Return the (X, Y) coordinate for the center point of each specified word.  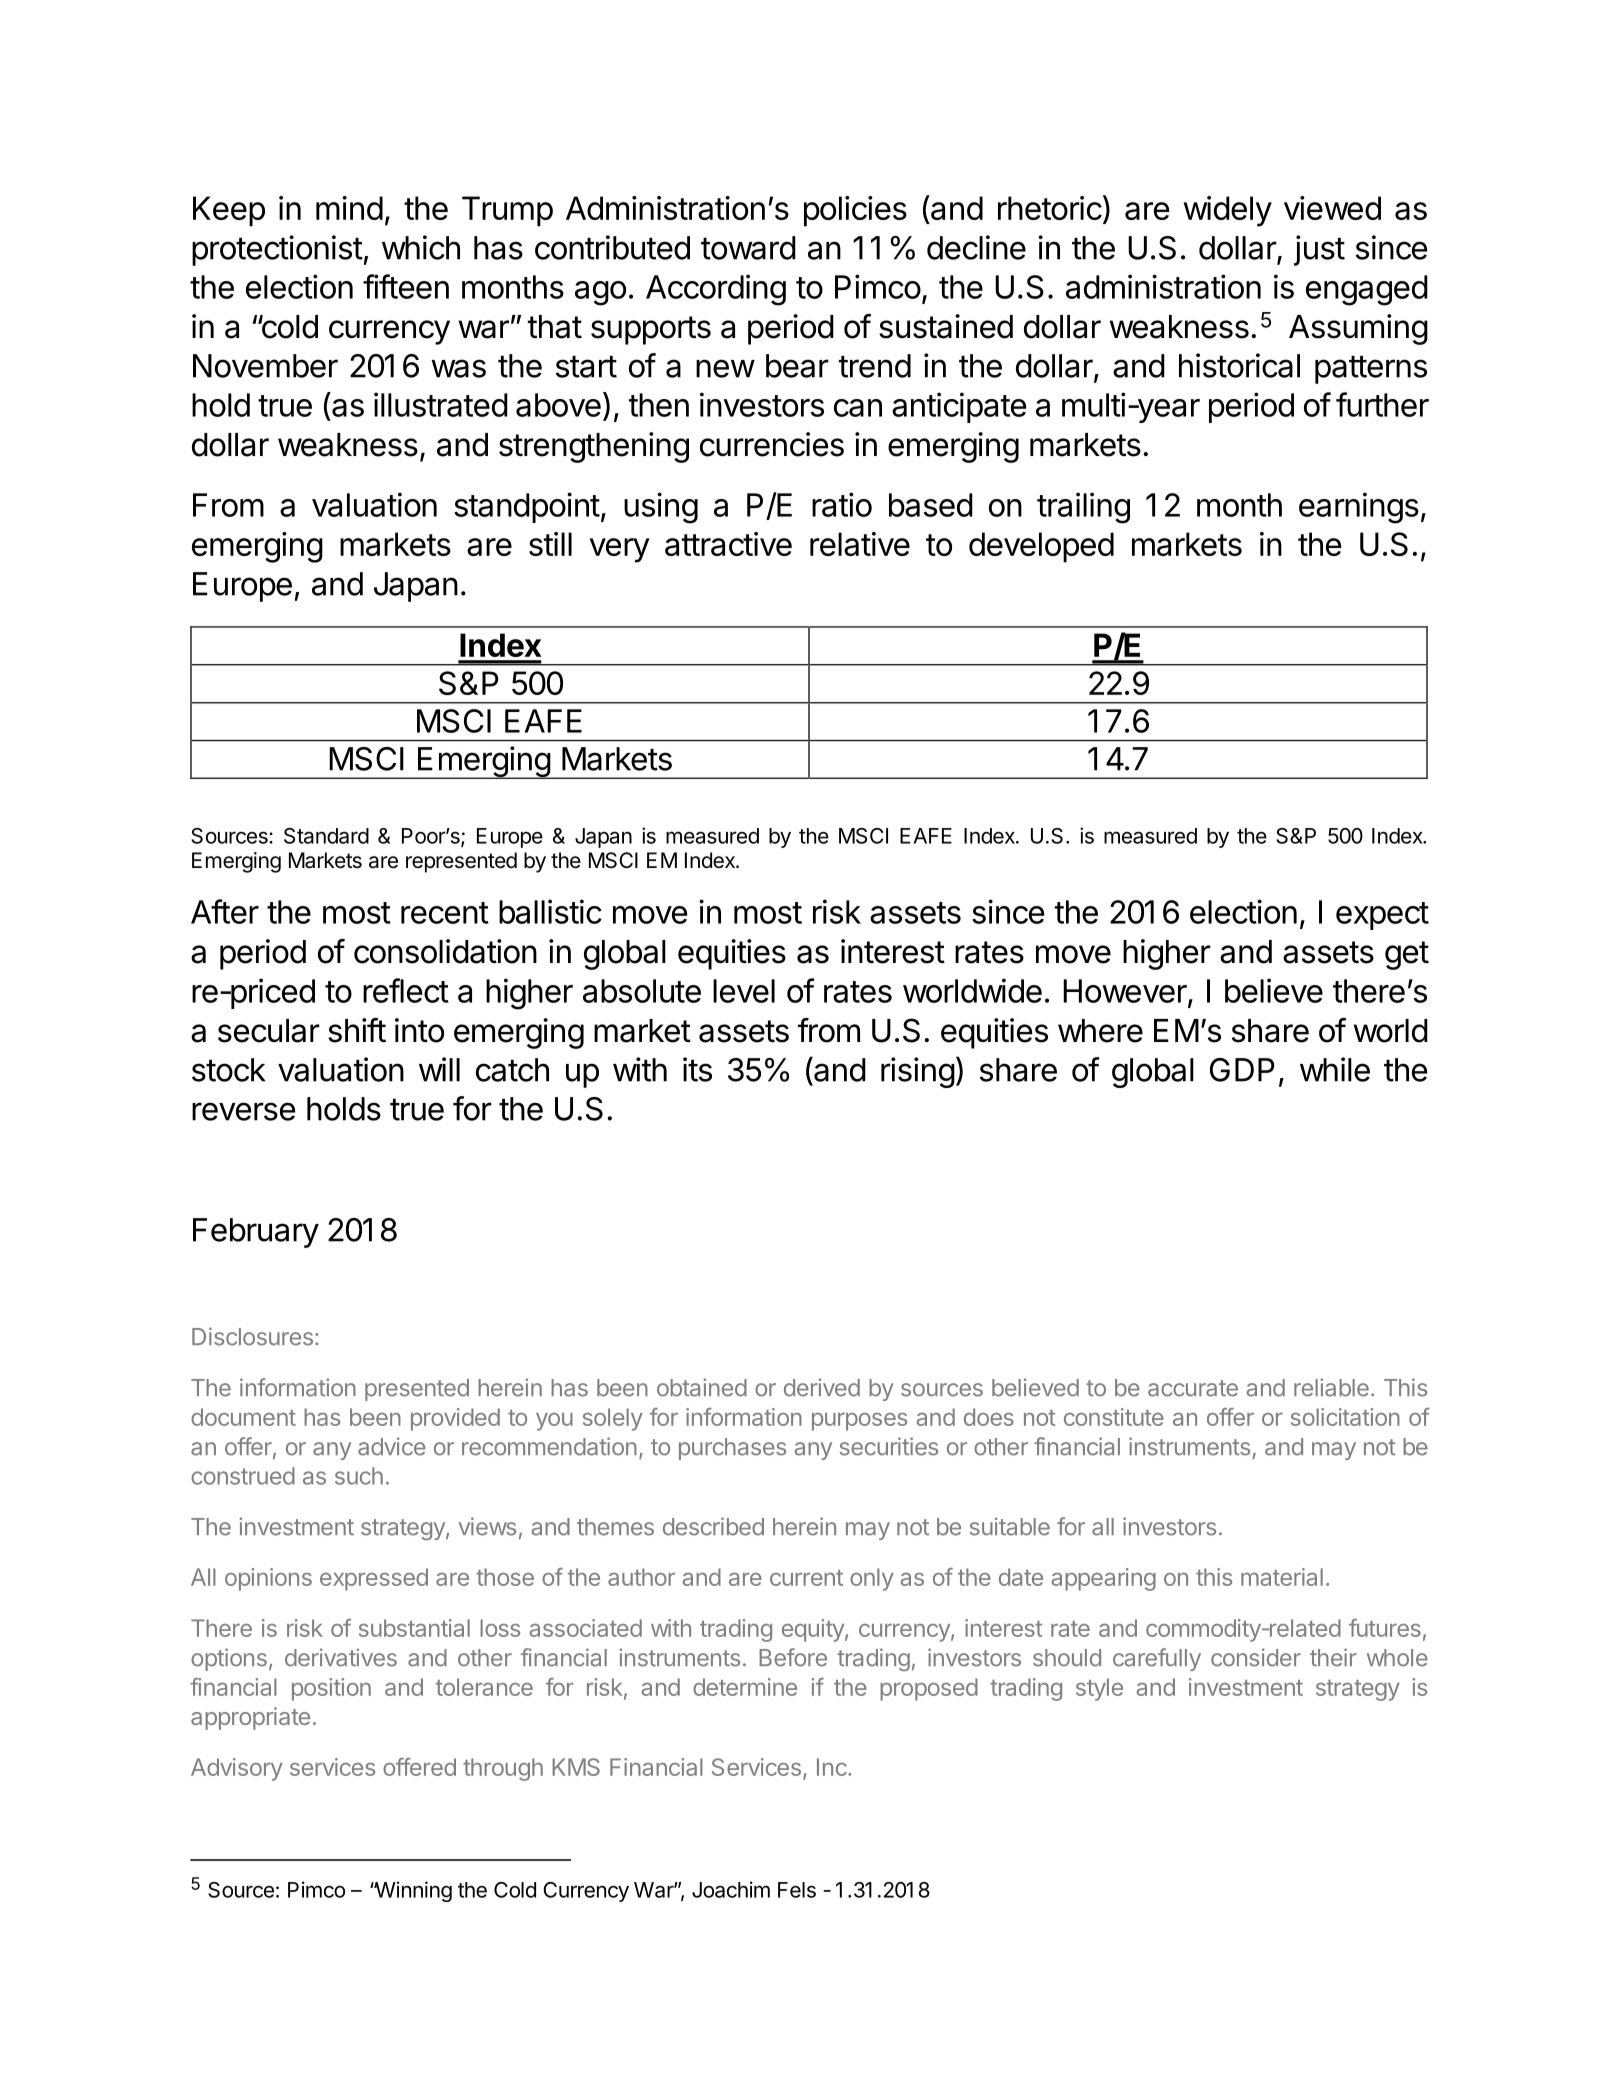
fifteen (406, 286)
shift (357, 1030)
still (550, 544)
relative (860, 544)
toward (748, 248)
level (744, 991)
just (1319, 250)
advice (392, 1446)
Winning (412, 1891)
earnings (1359, 508)
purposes (859, 1421)
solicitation (1345, 1417)
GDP (1242, 1070)
